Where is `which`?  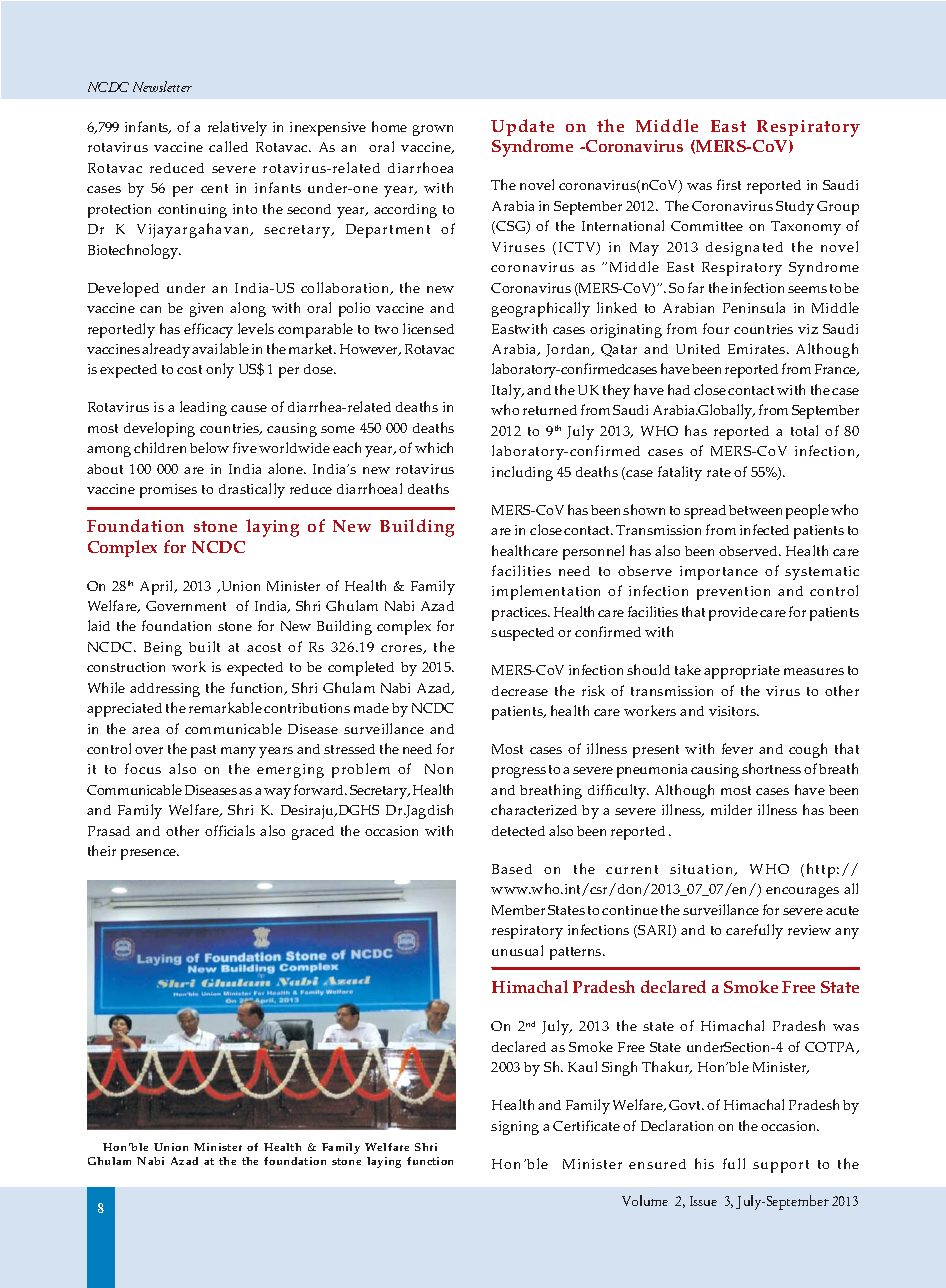
which is located at coordinates (434, 447).
